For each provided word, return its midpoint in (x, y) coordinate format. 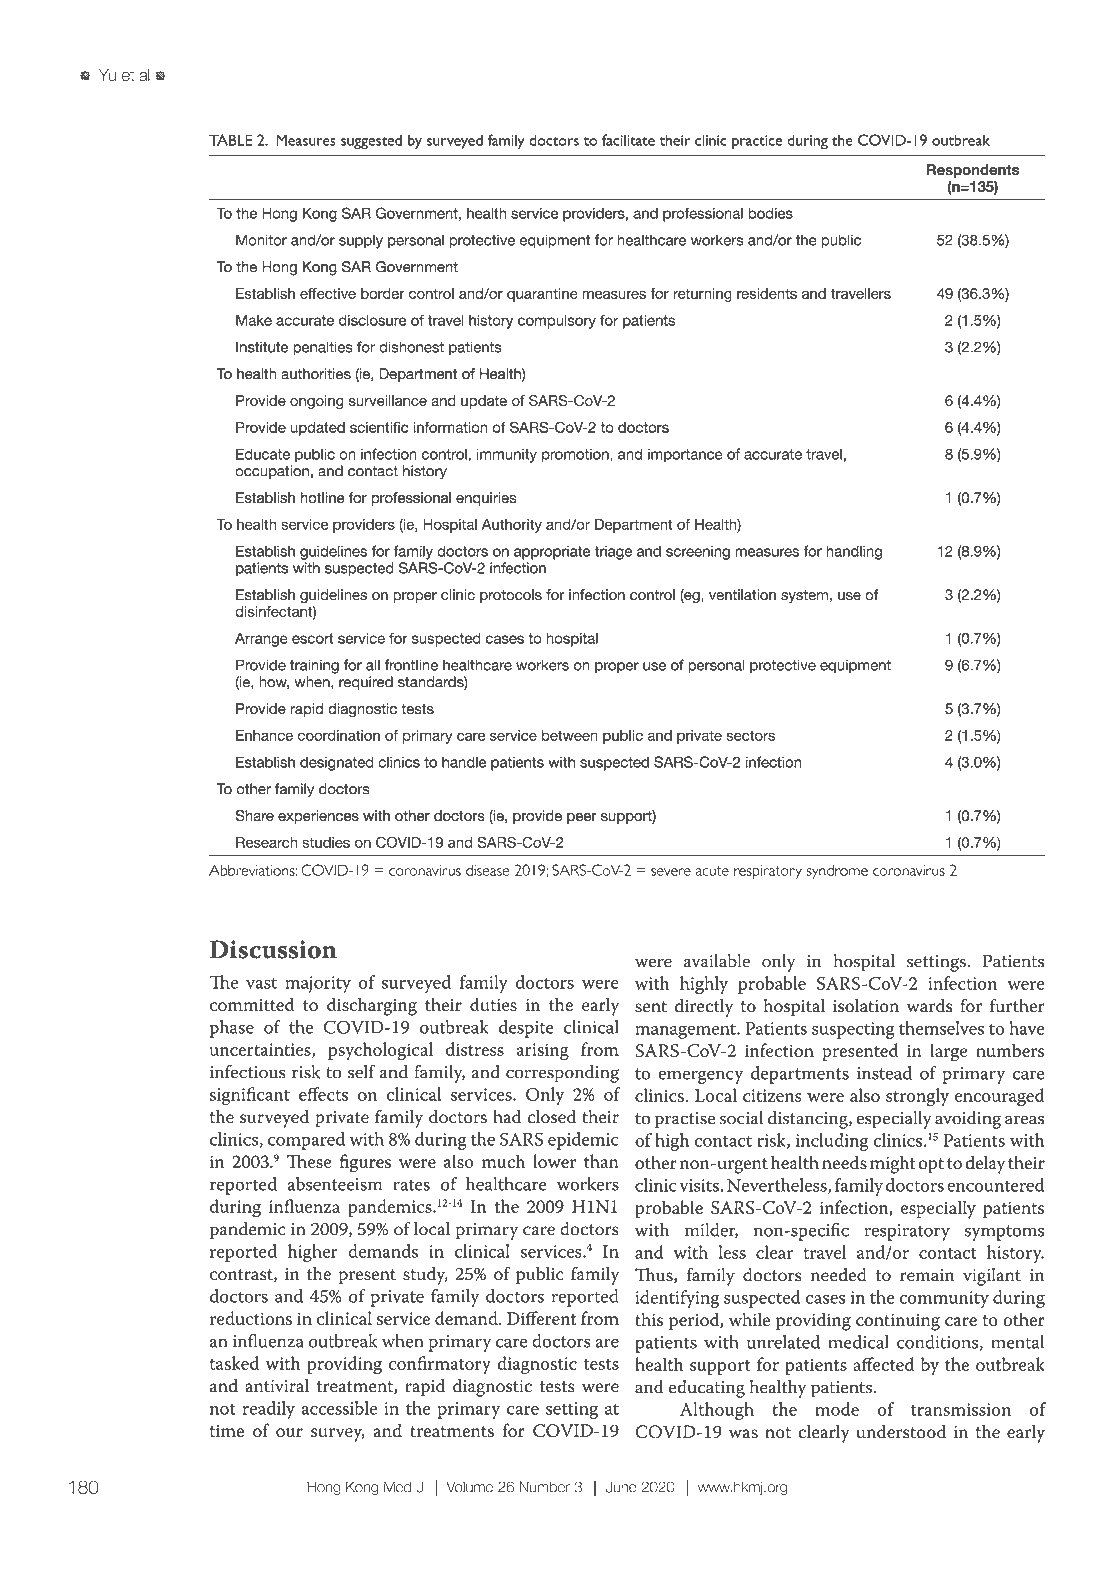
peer (582, 818)
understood (901, 1431)
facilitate (628, 140)
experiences (318, 817)
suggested (371, 142)
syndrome (837, 872)
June (621, 1487)
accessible (339, 1408)
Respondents (973, 171)
